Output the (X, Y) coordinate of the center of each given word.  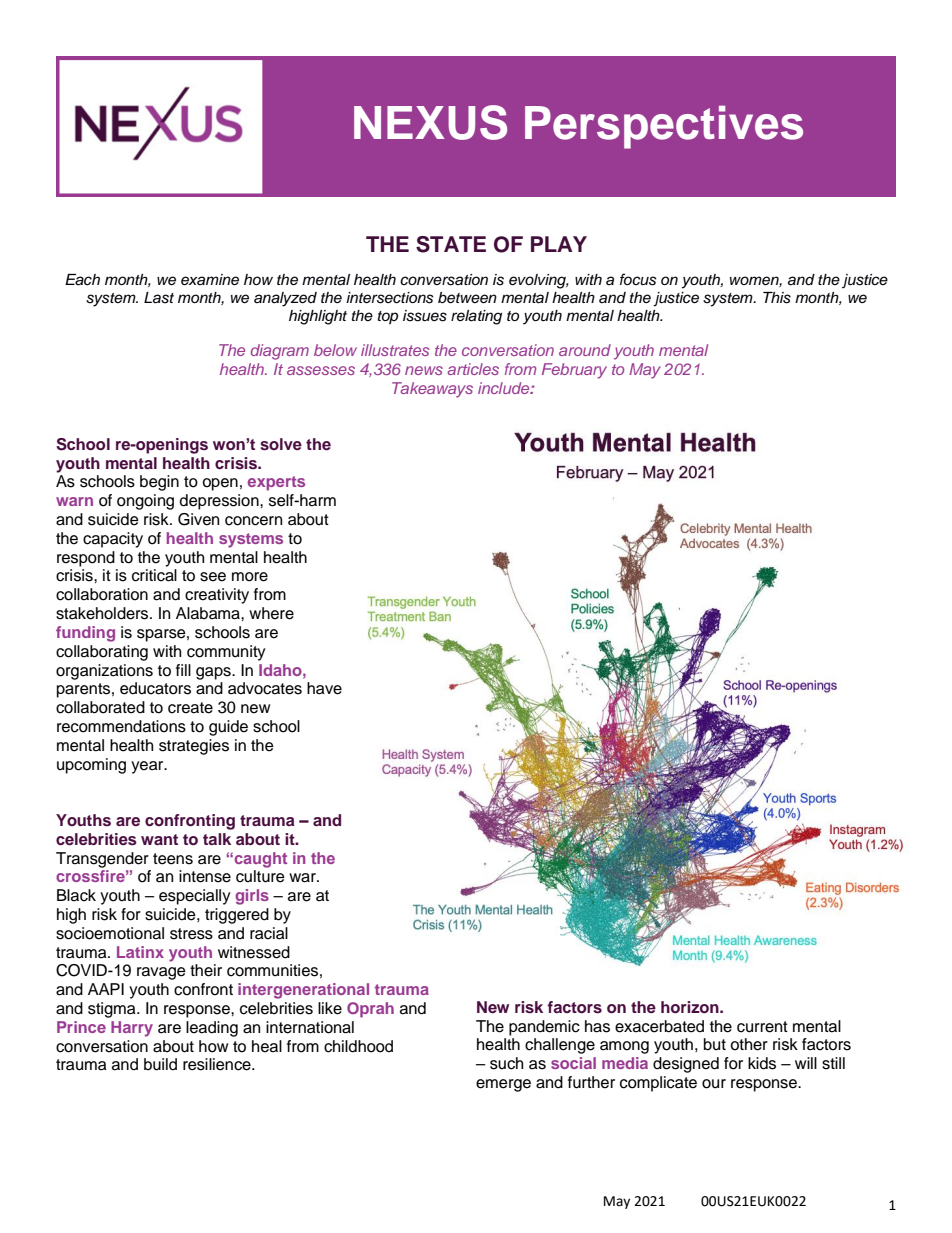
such (506, 1063)
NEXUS (430, 122)
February (574, 371)
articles (473, 369)
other (749, 1044)
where (271, 613)
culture (260, 876)
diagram (280, 352)
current (762, 1027)
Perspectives (664, 127)
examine (210, 280)
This (777, 298)
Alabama (209, 613)
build (160, 1064)
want (159, 839)
